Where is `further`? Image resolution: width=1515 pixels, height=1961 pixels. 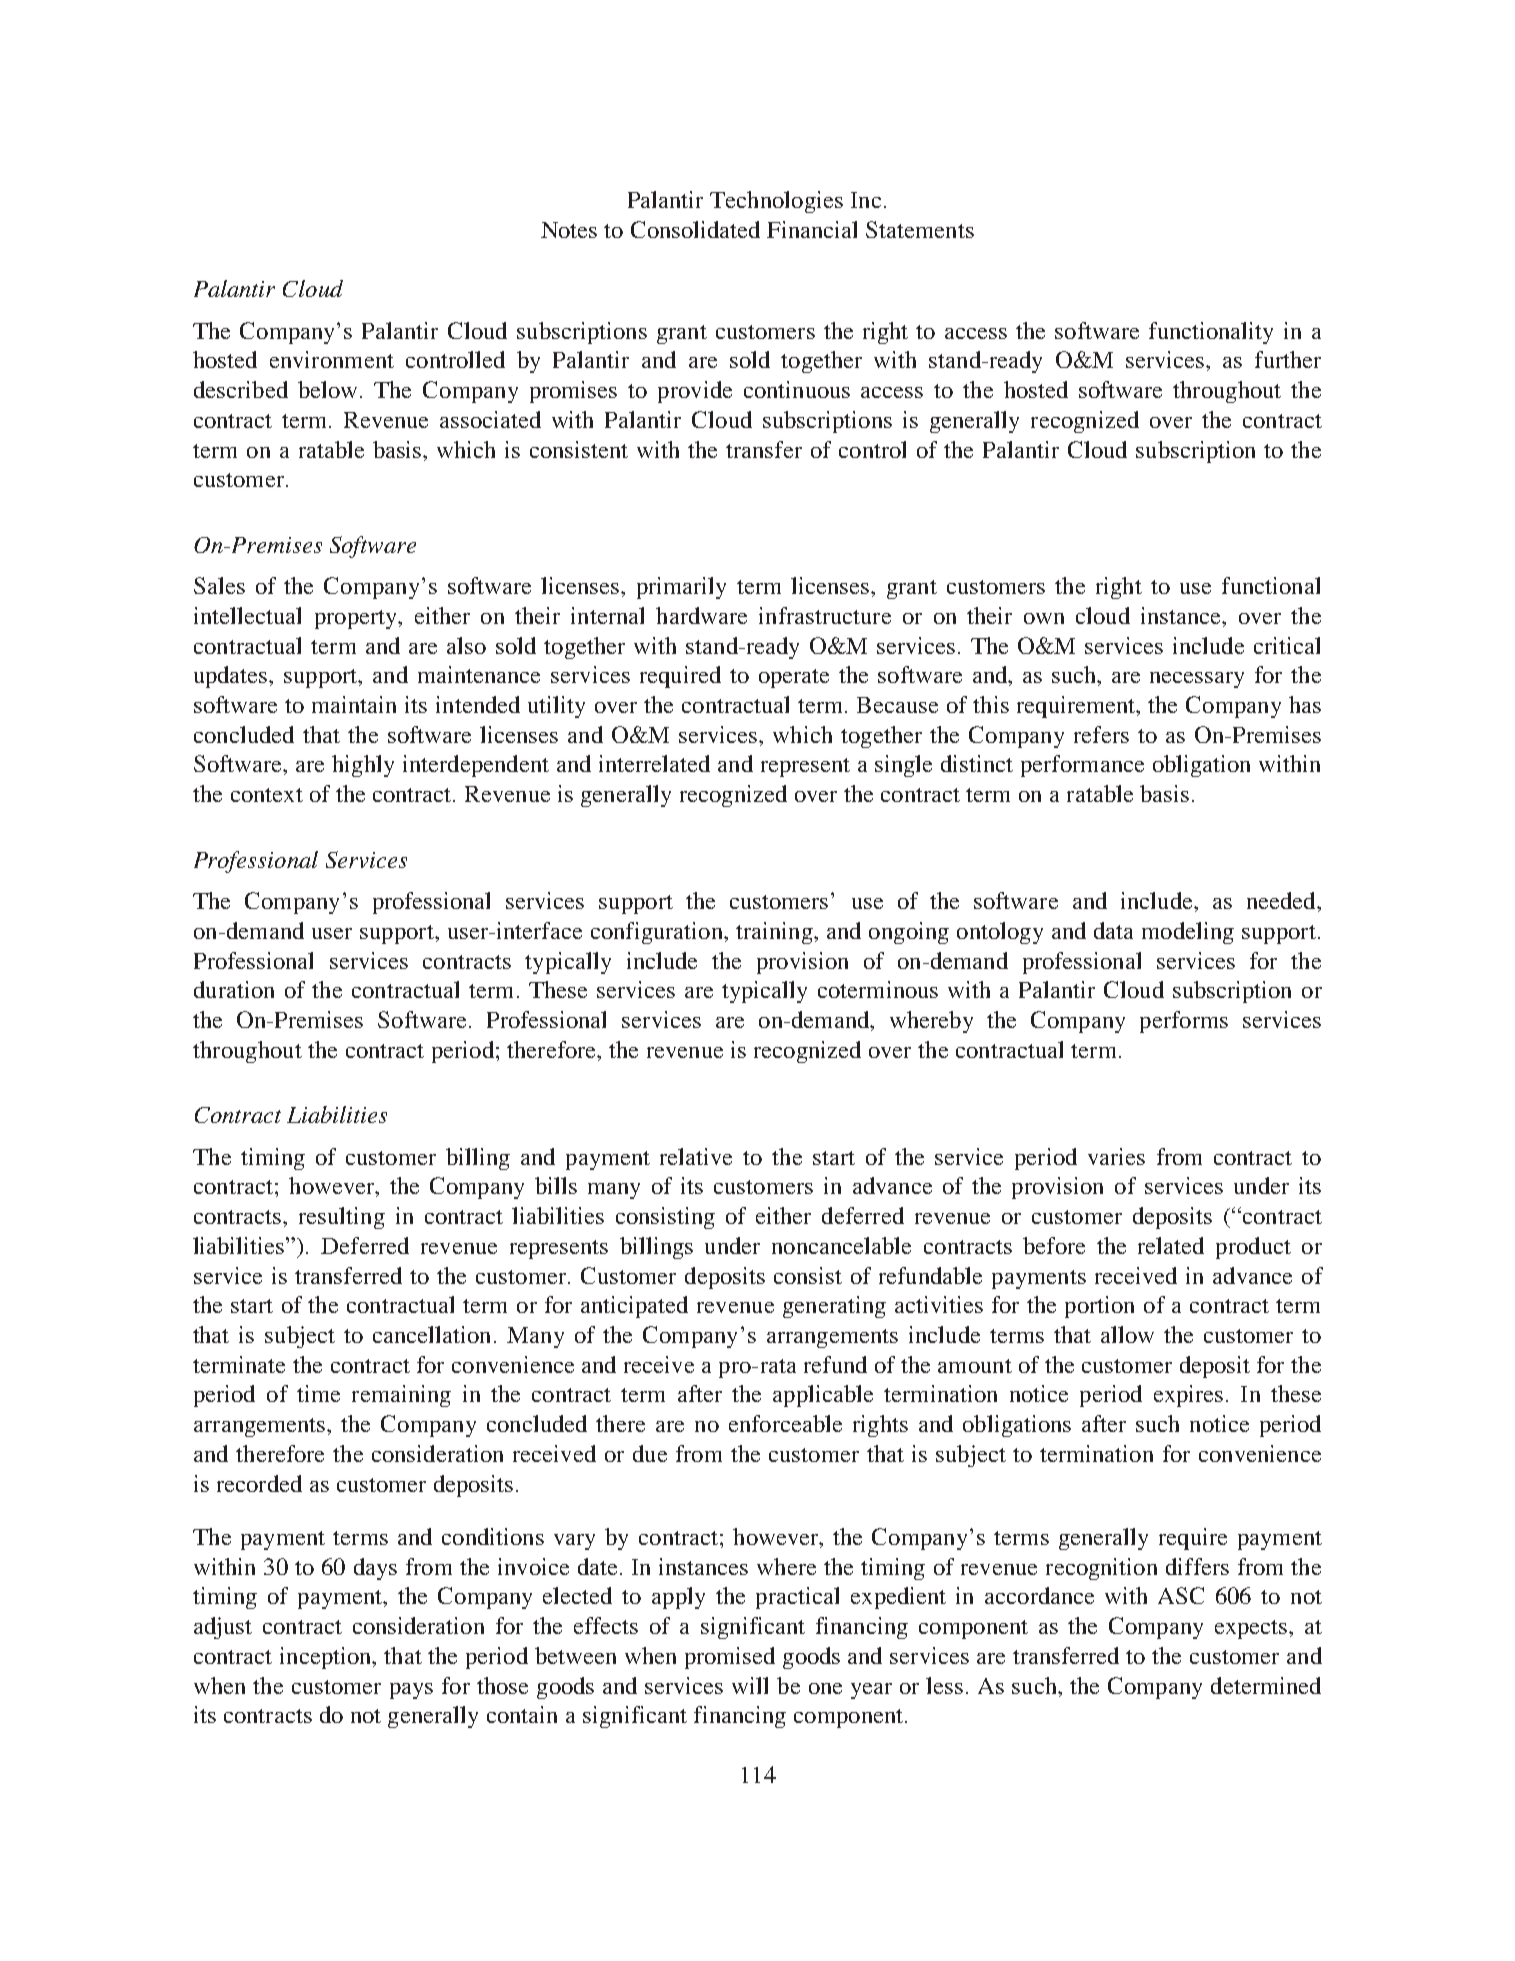
further is located at coordinates (1288, 359).
